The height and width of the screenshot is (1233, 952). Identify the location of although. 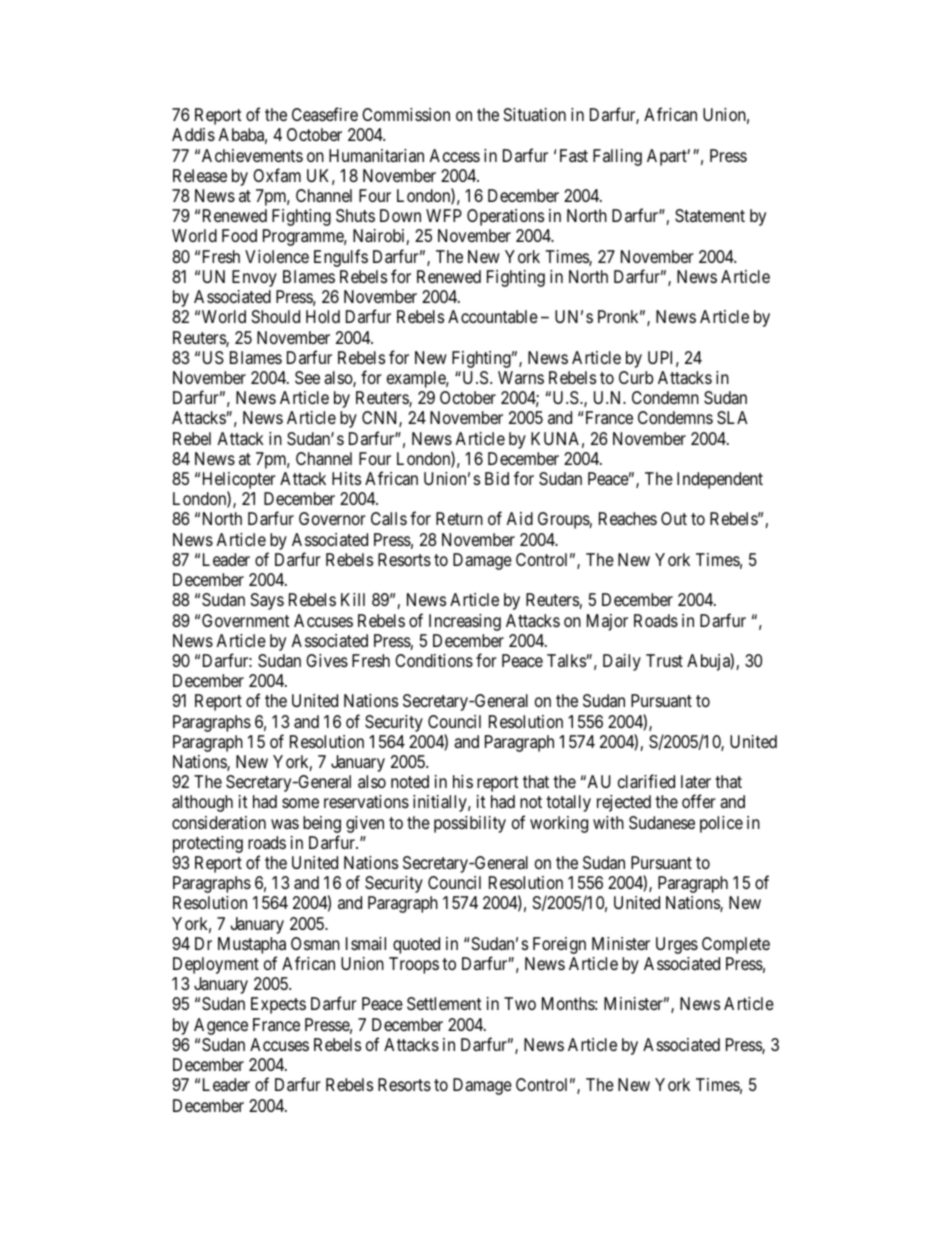
(202, 803).
